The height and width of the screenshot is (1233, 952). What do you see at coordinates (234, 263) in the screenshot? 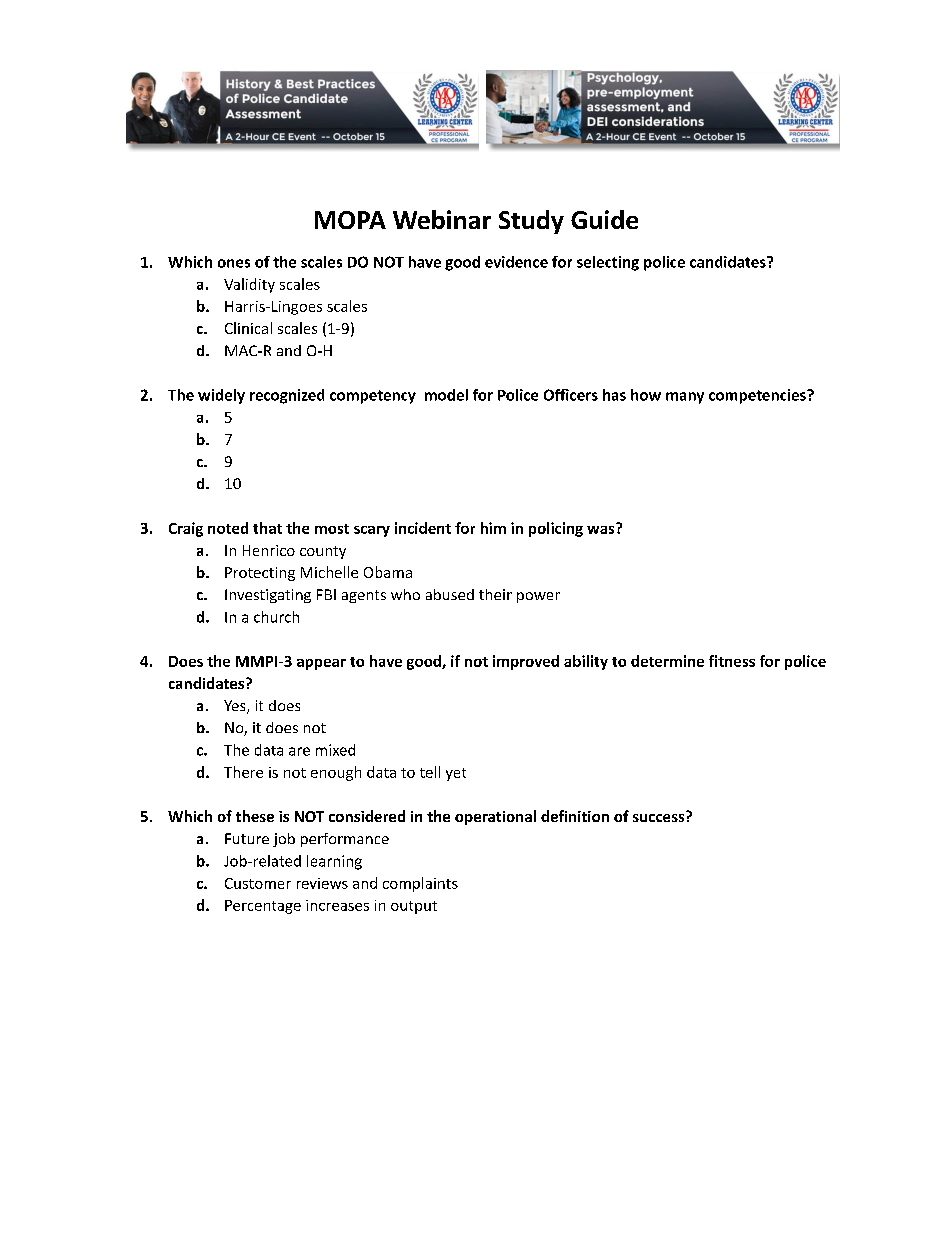
I see `ones` at bounding box center [234, 263].
